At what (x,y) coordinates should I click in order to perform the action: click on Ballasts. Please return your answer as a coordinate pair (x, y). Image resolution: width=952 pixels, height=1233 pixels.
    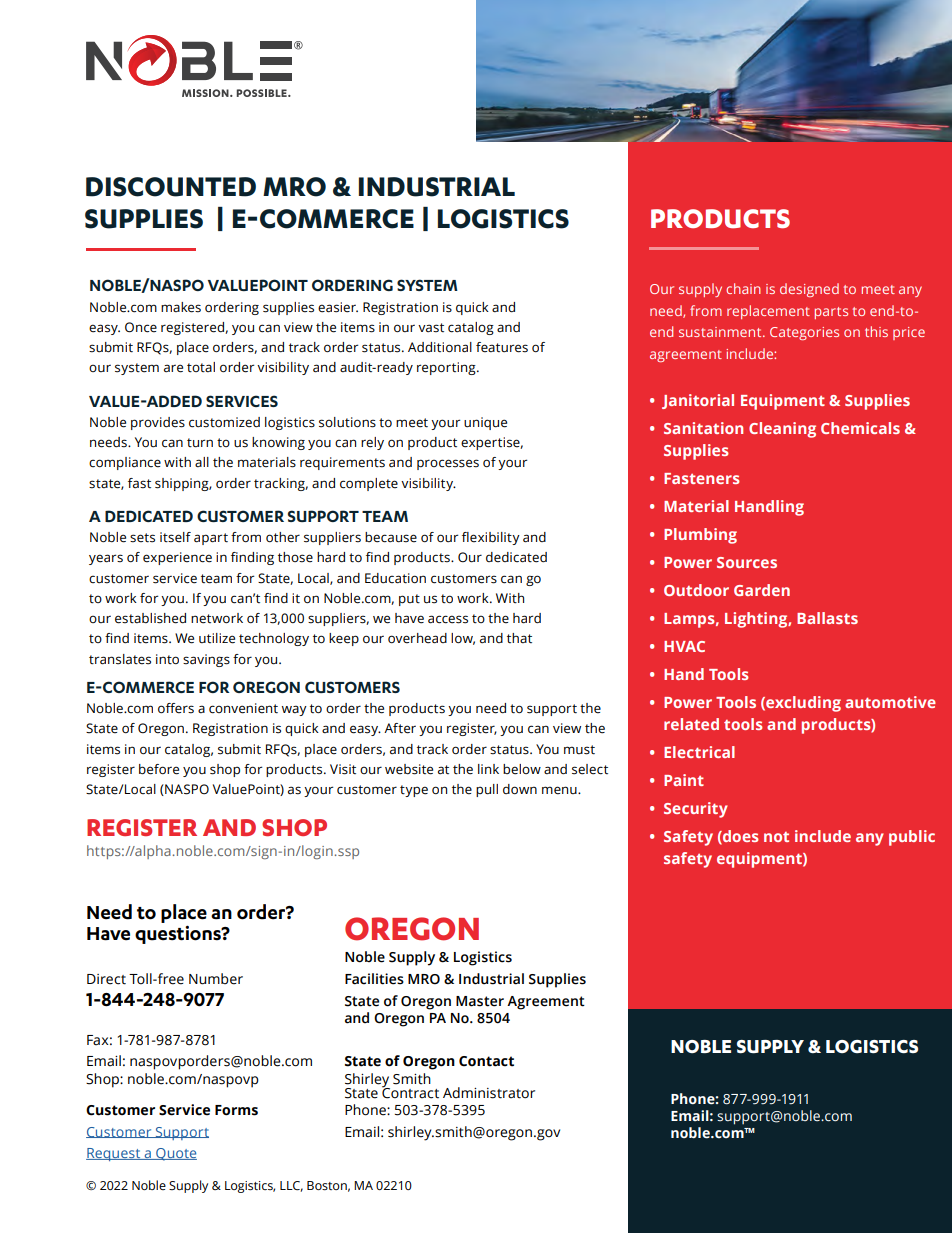
    Looking at the image, I should click on (827, 618).
